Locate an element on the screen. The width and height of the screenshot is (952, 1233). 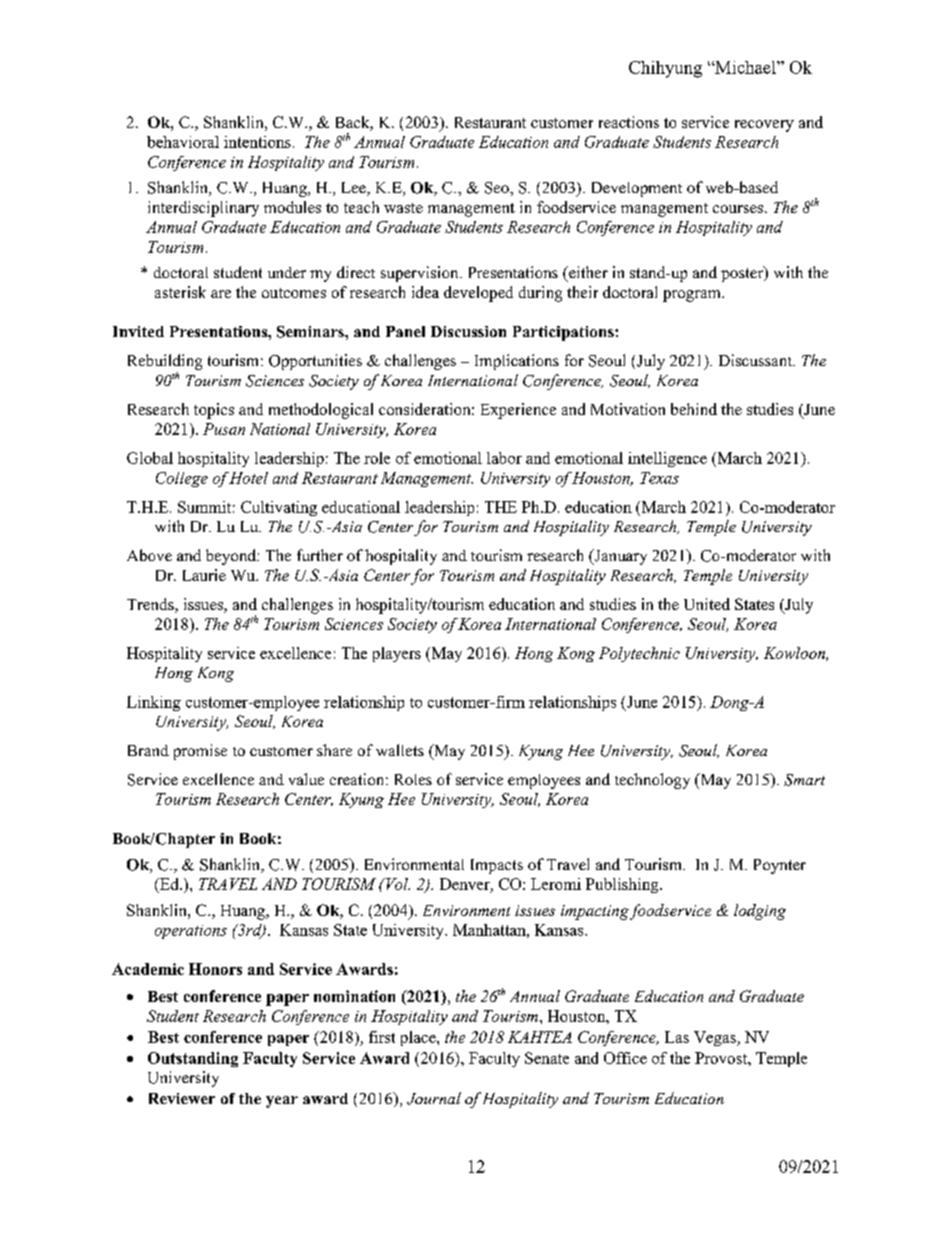
waste is located at coordinates (403, 208).
